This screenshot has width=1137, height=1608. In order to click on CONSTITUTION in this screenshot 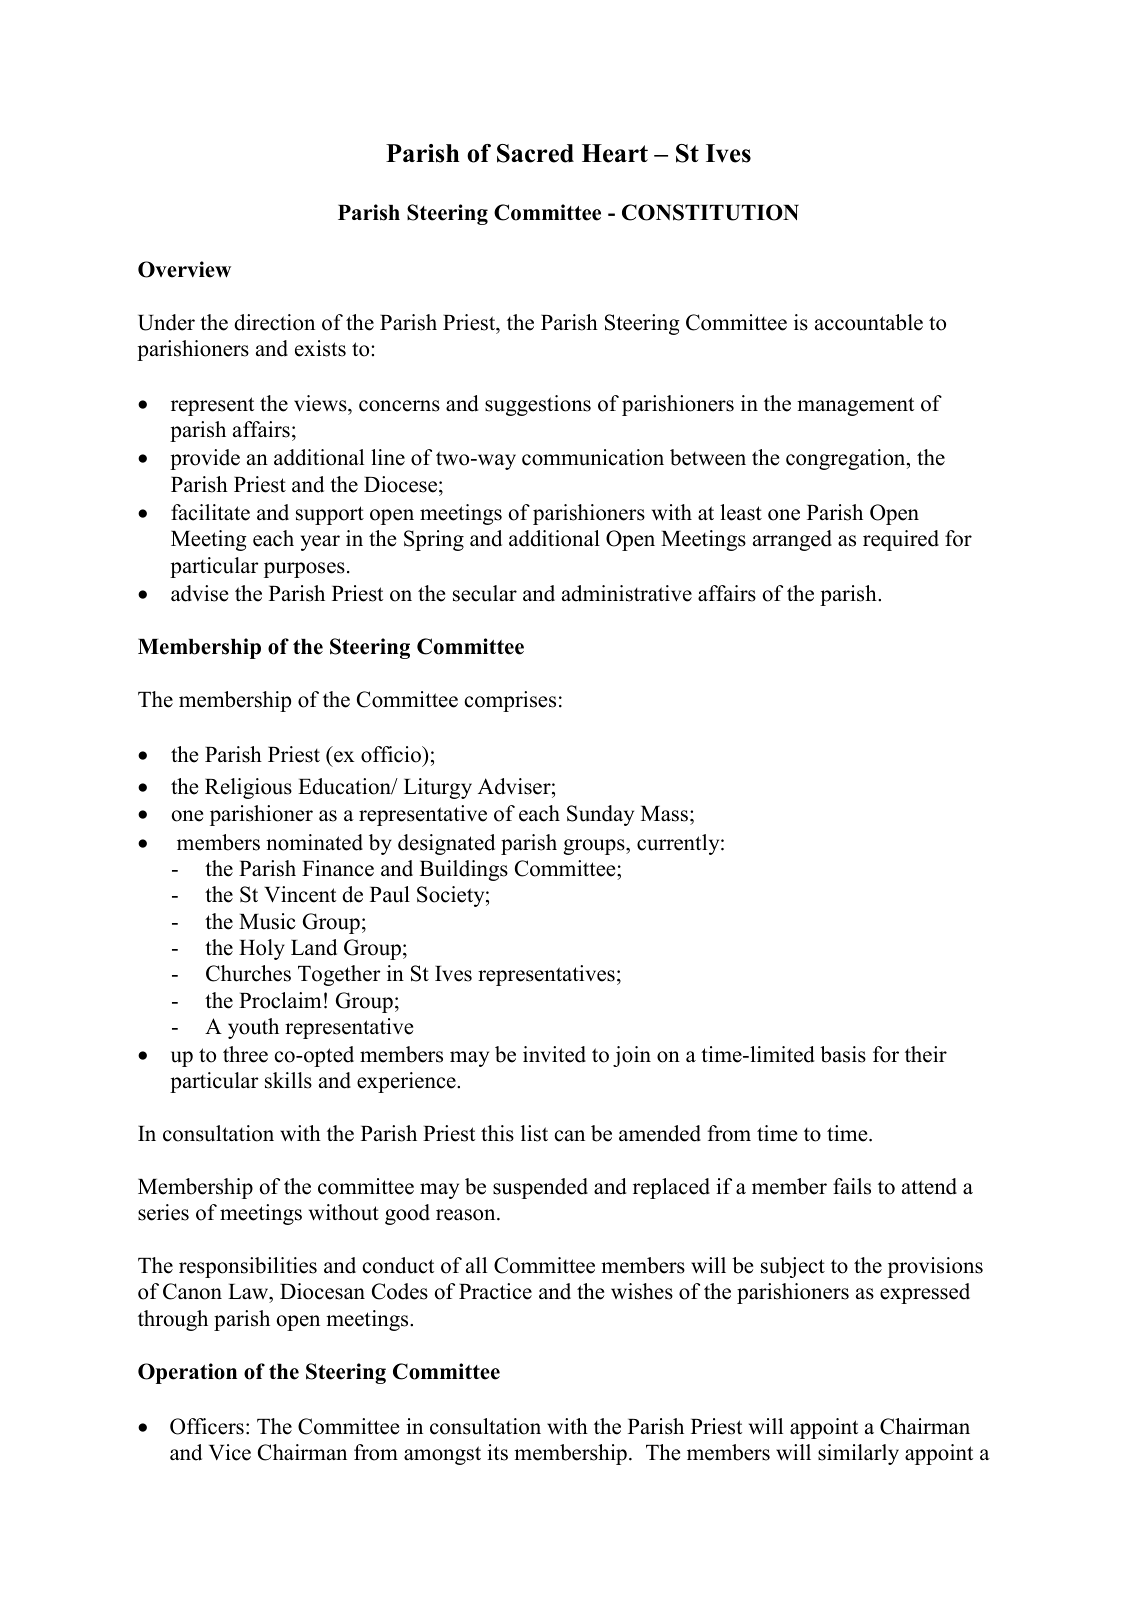, I will do `click(710, 212)`.
